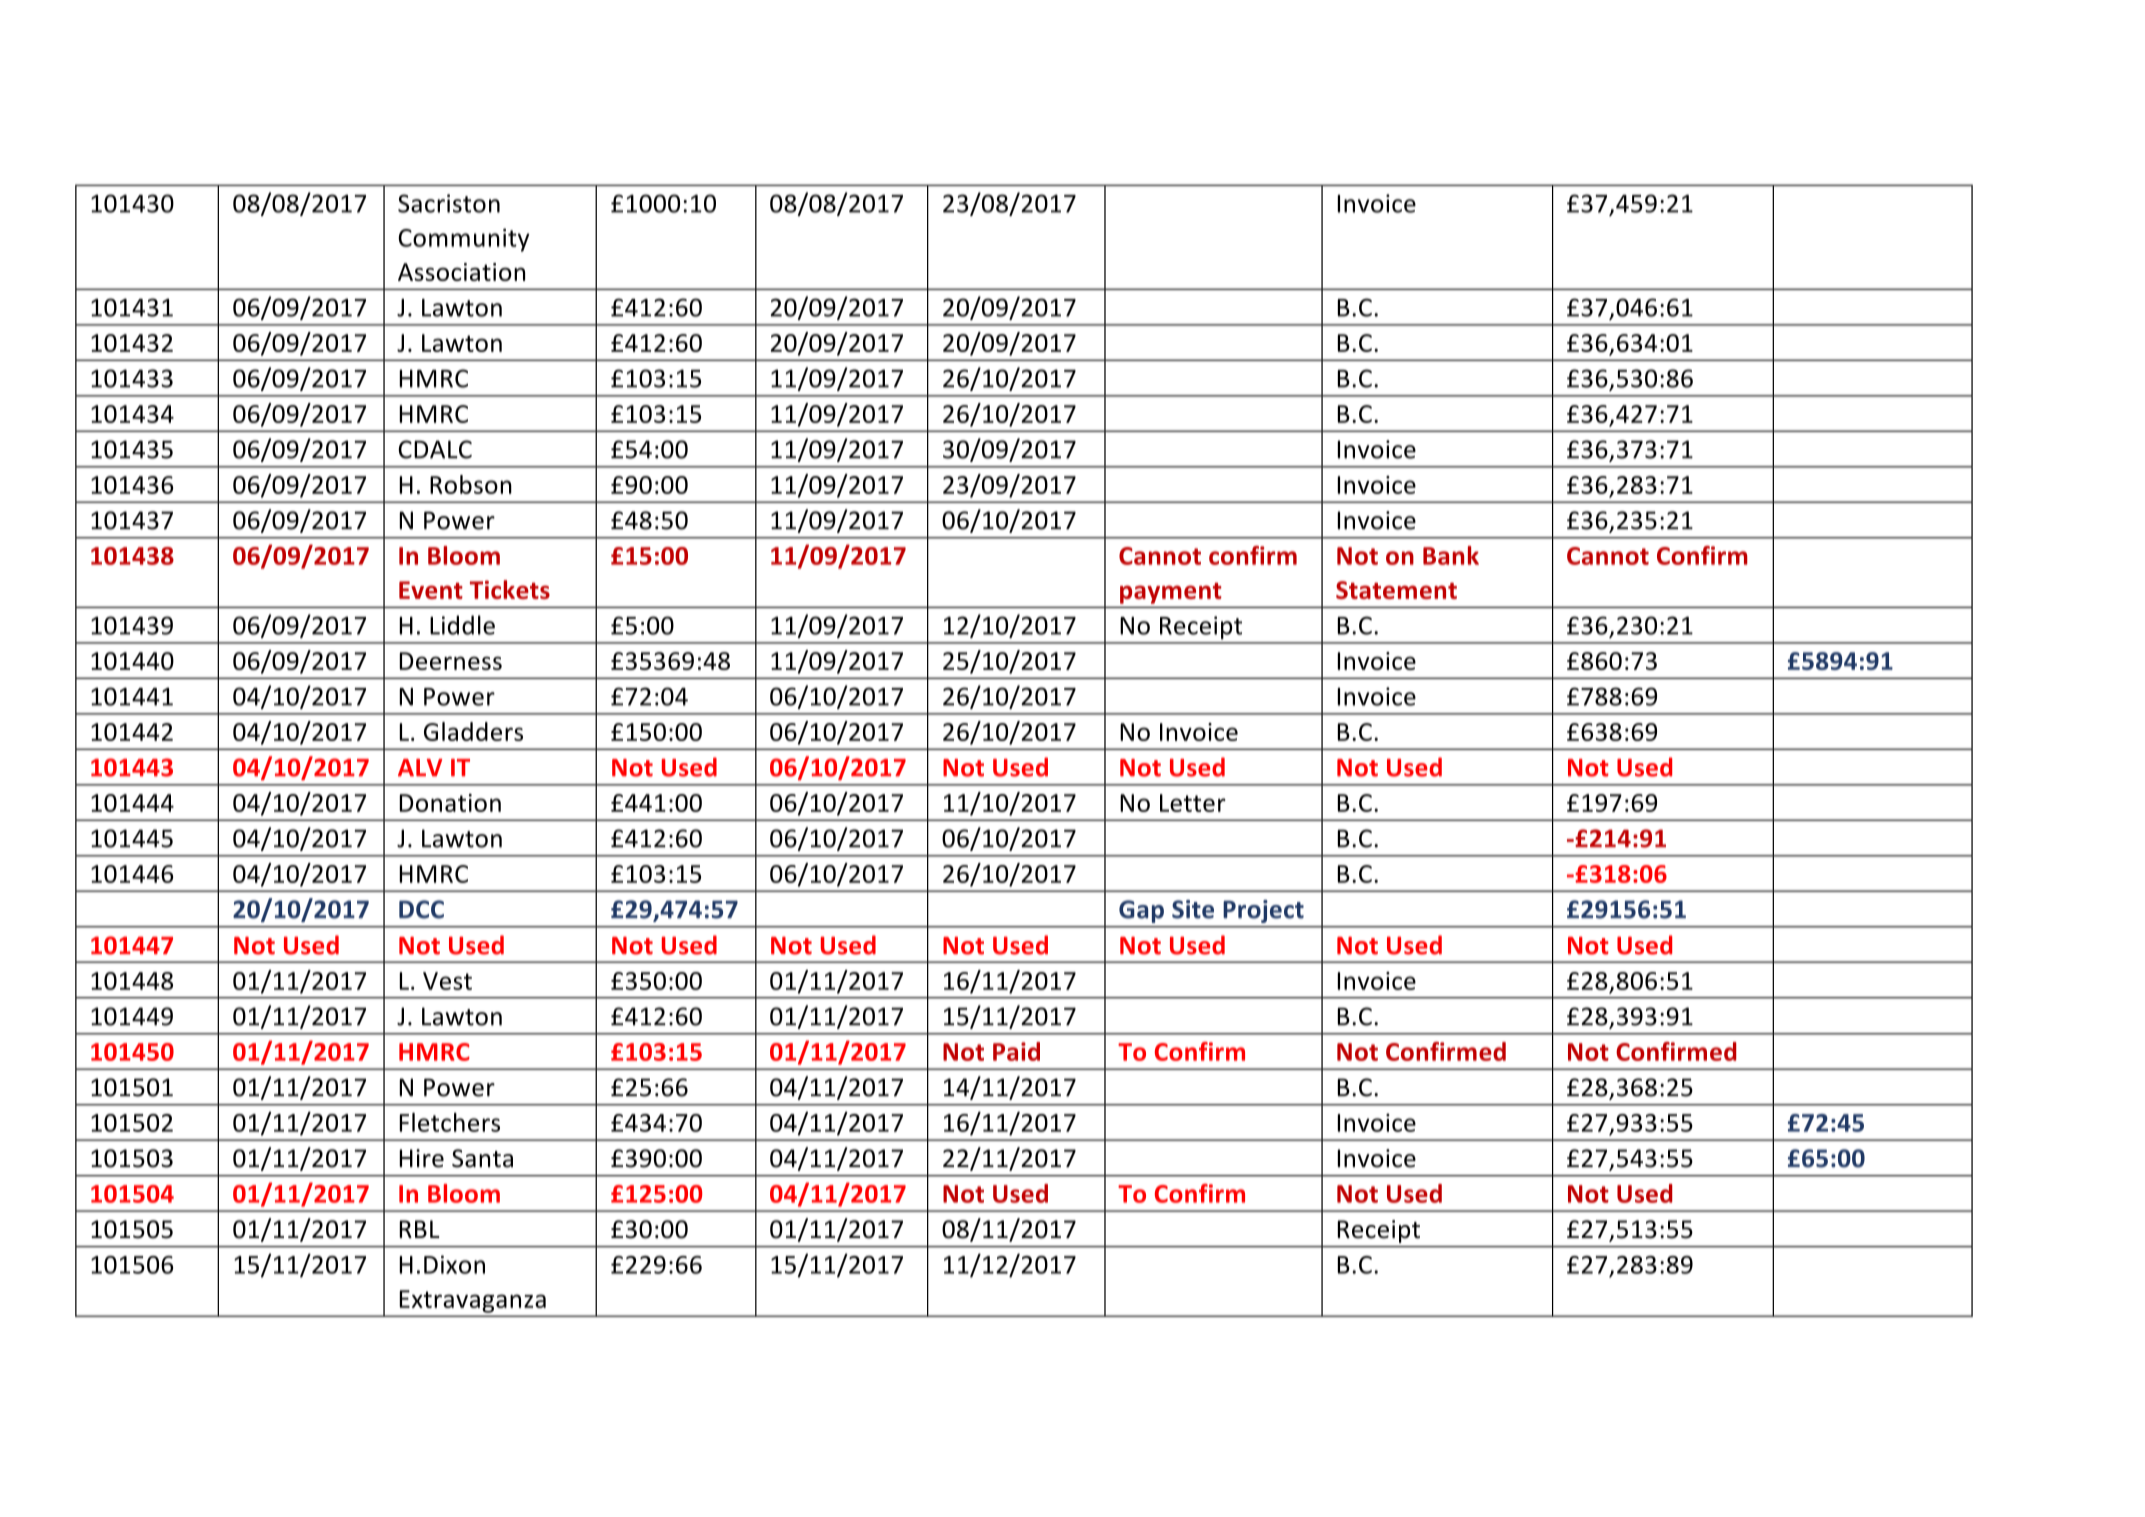 Image resolution: width=2145 pixels, height=1517 pixels. What do you see at coordinates (1263, 911) in the screenshot?
I see `Project` at bounding box center [1263, 911].
